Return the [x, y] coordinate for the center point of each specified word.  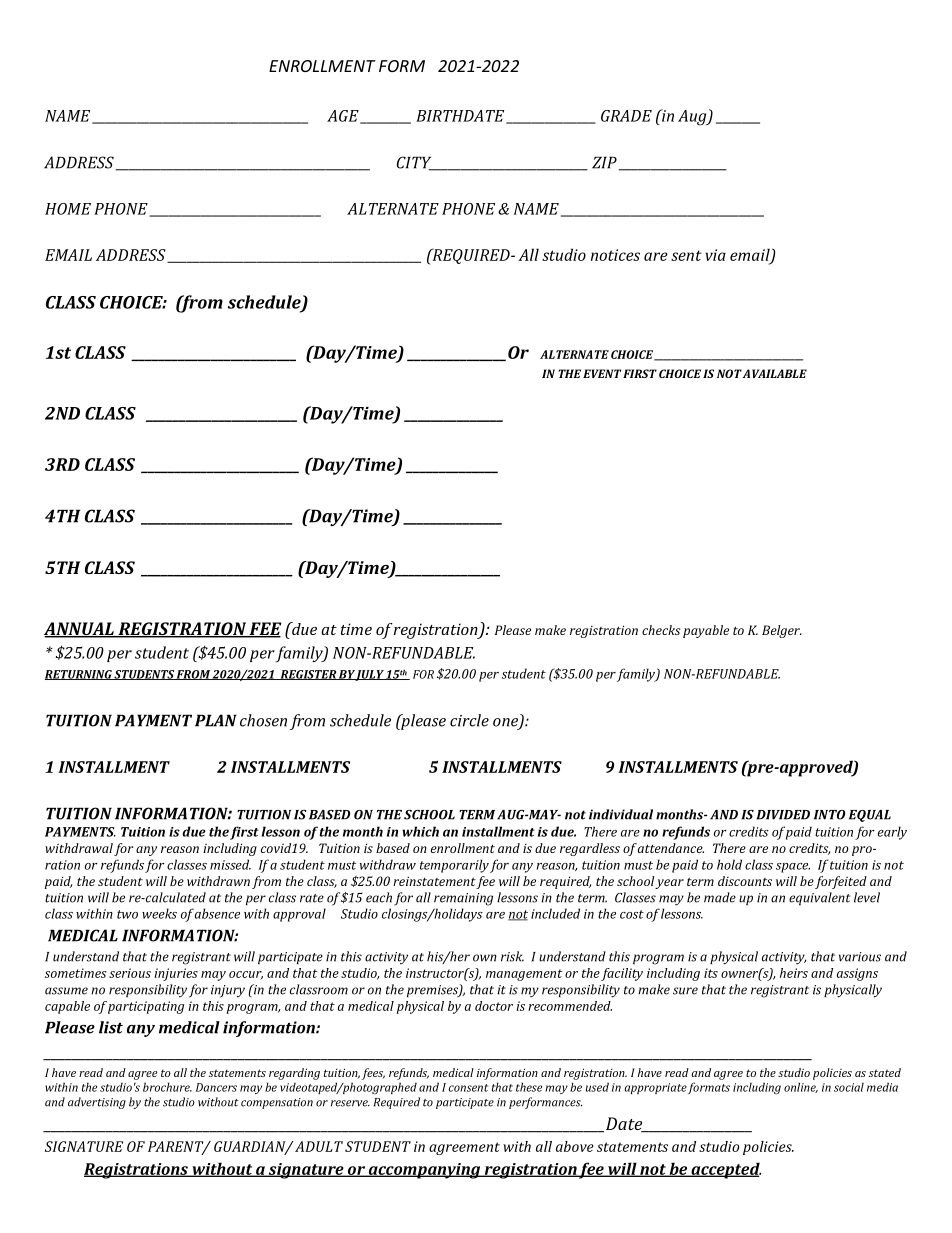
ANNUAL [80, 630]
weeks [159, 913]
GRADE [626, 116]
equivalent [820, 898]
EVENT [602, 373]
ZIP [604, 162]
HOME [68, 209]
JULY [370, 675]
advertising [97, 1103]
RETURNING [79, 675]
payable [706, 631]
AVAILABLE [775, 373]
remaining [463, 899]
